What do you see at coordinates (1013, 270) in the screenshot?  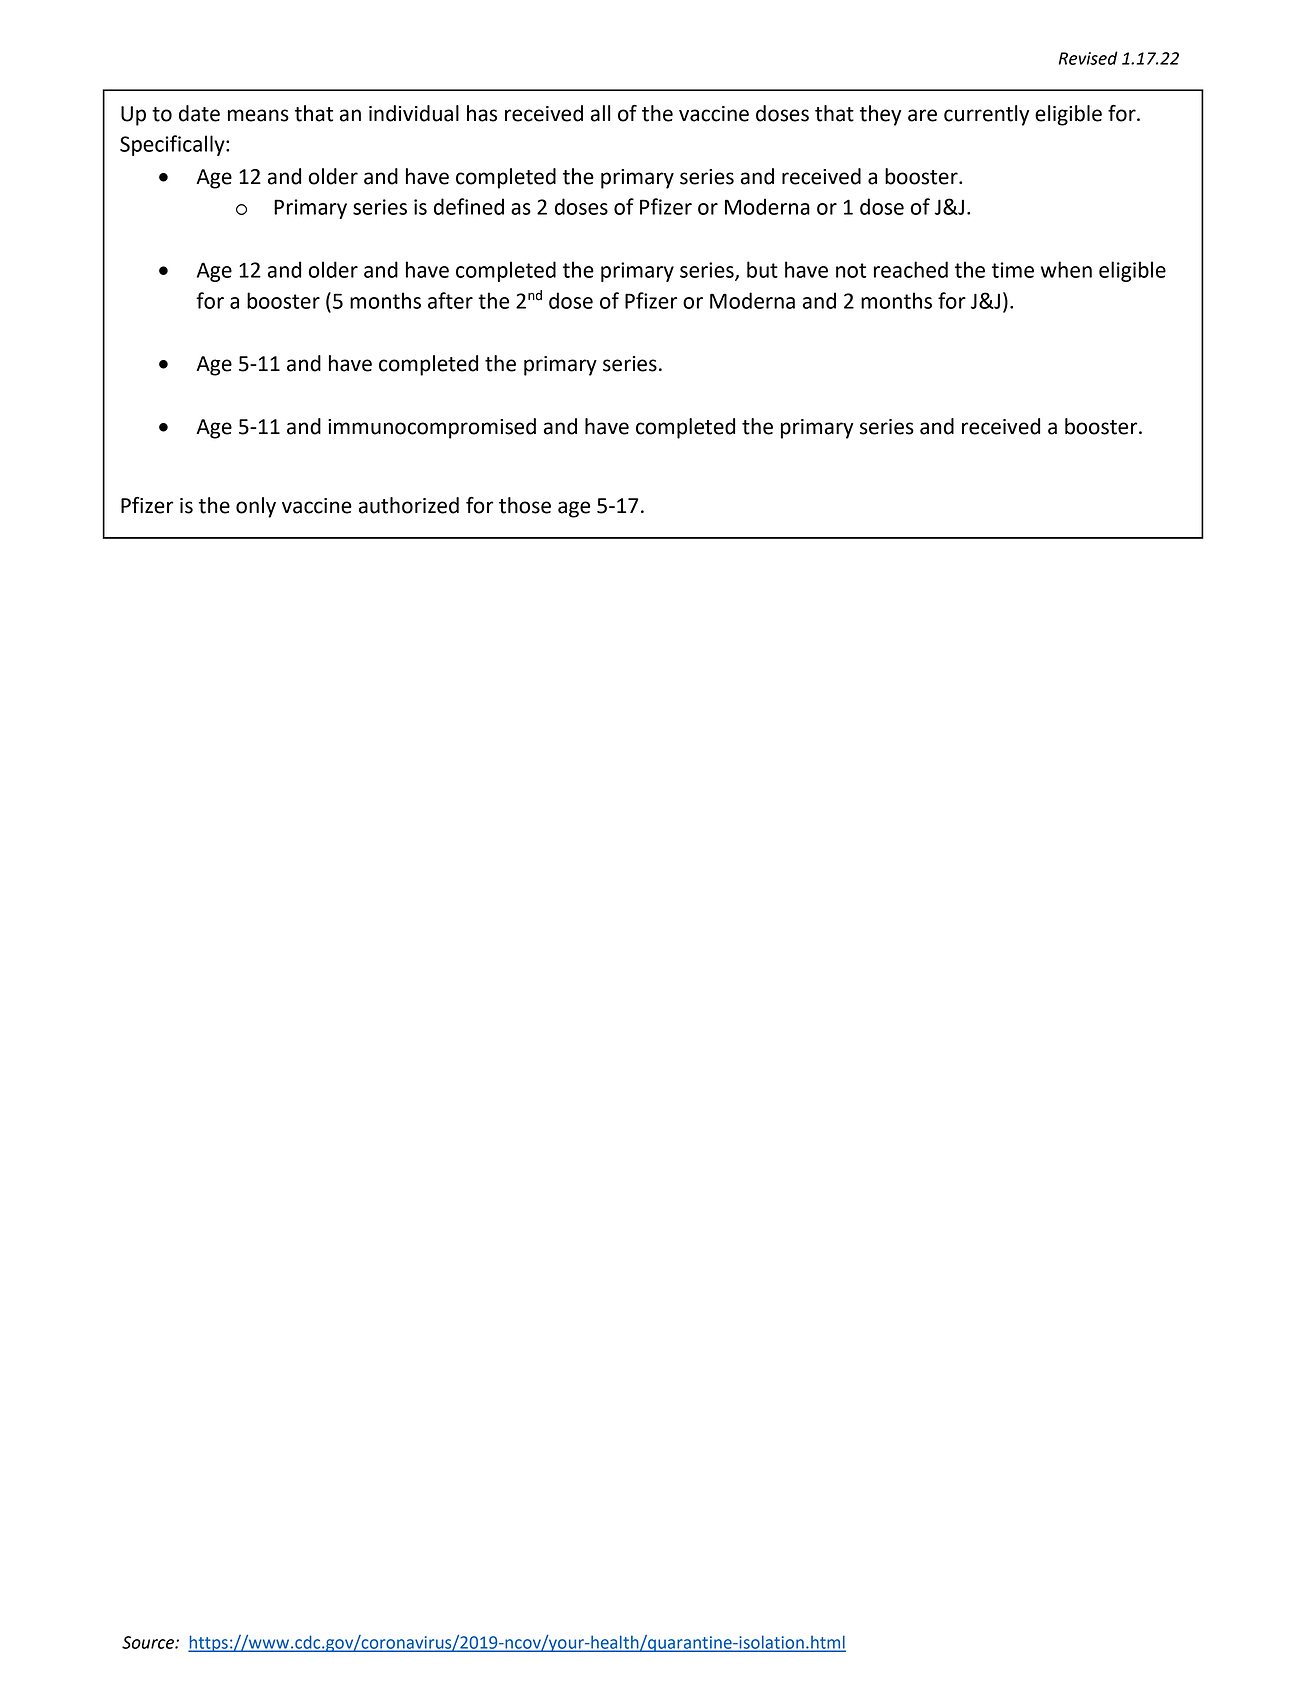 I see `time` at bounding box center [1013, 270].
